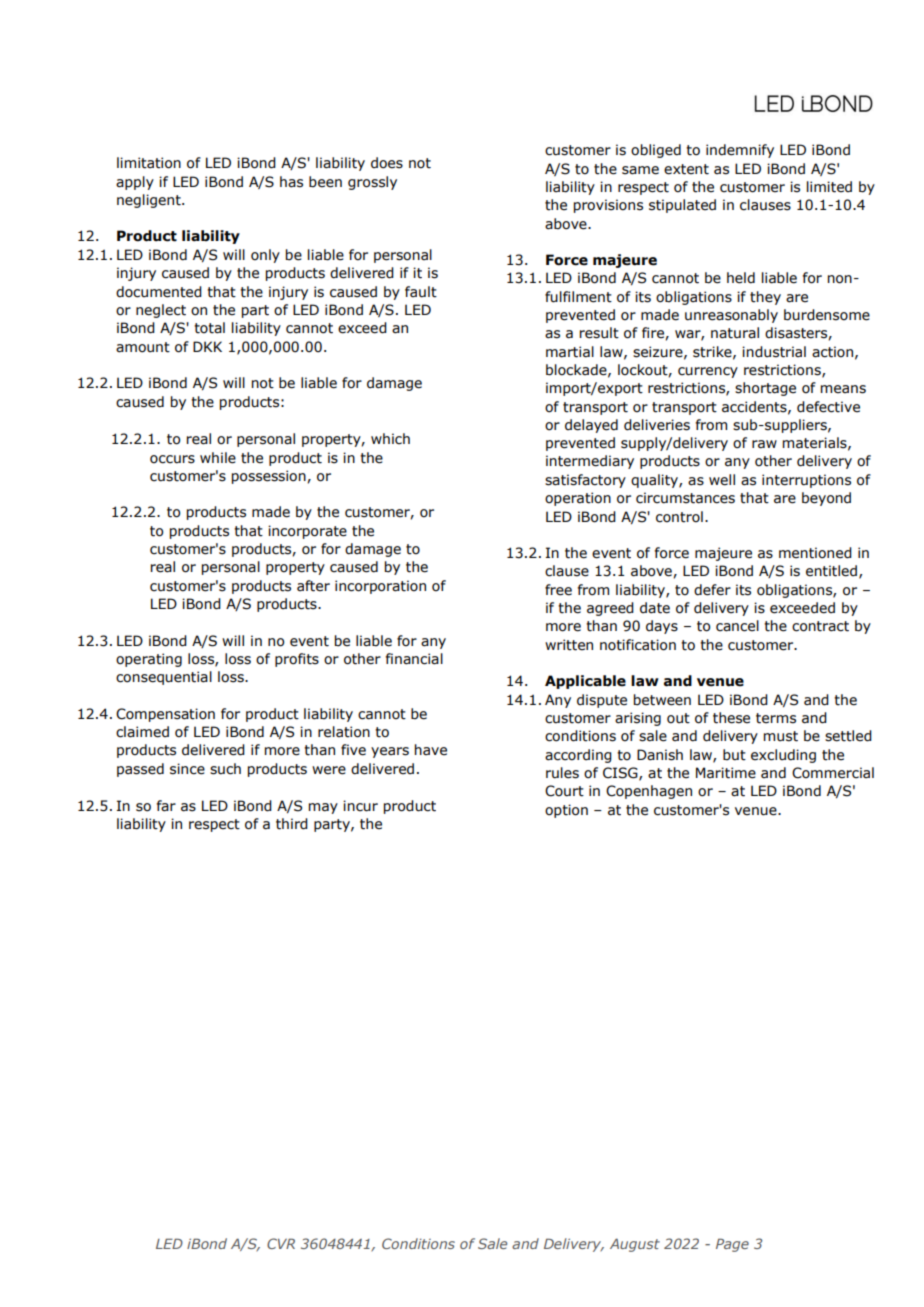  What do you see at coordinates (291, 182) in the screenshot?
I see `has` at bounding box center [291, 182].
